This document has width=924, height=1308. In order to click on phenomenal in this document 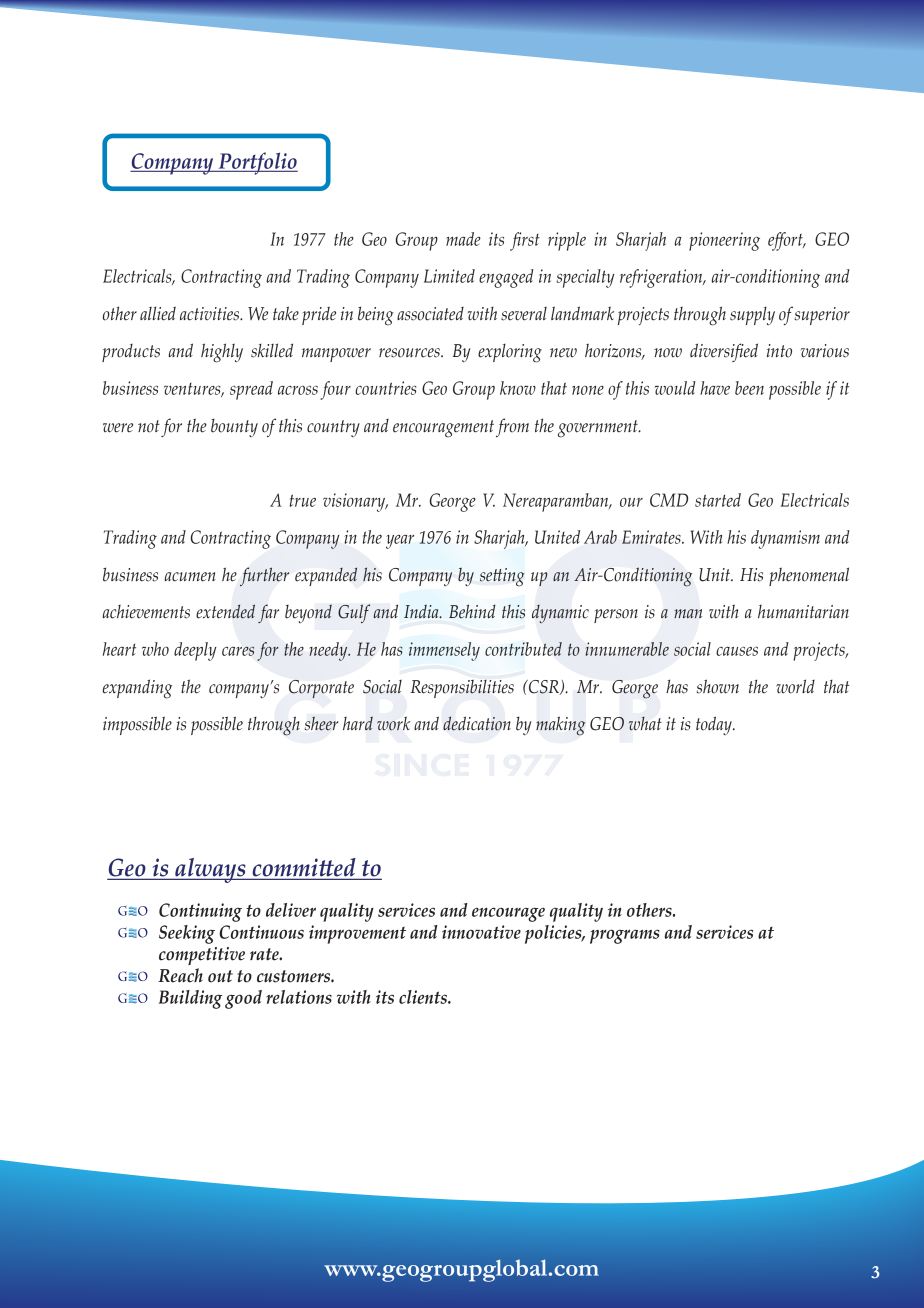, I will do `click(809, 576)`.
